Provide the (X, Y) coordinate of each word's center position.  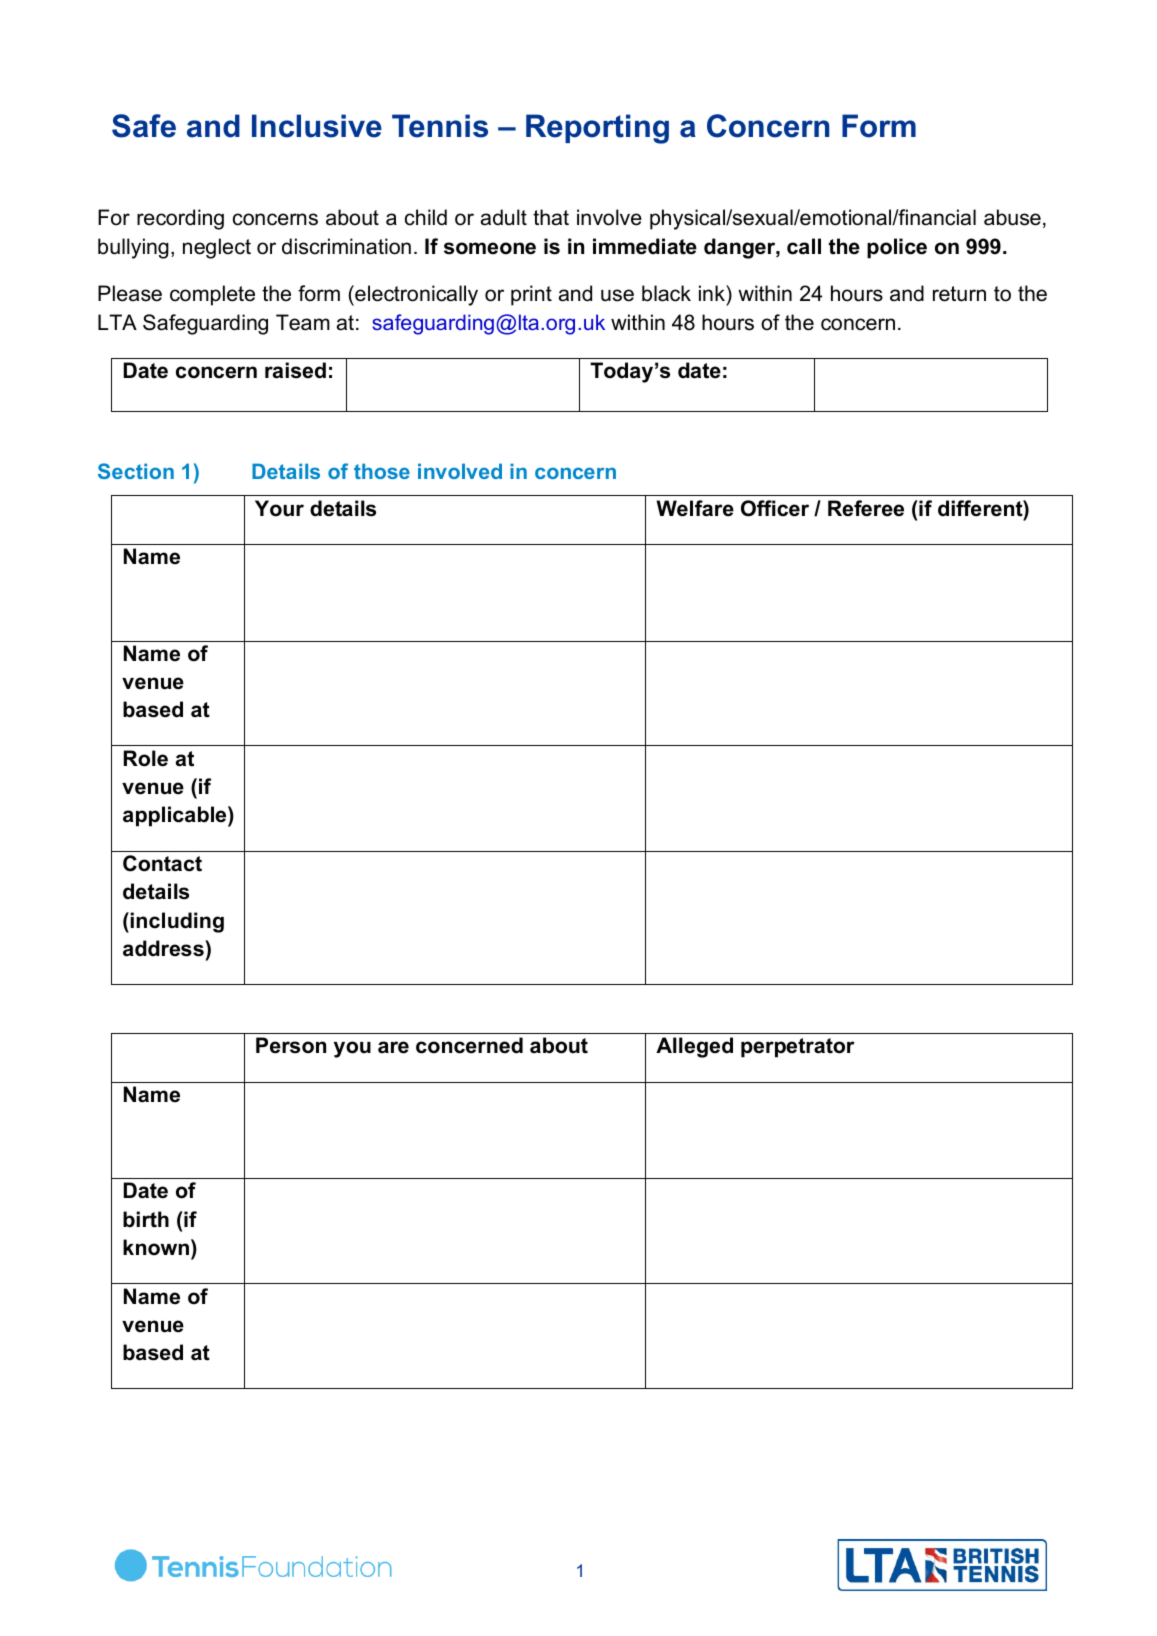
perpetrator (798, 1048)
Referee (866, 508)
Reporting (597, 129)
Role (146, 758)
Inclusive (317, 126)
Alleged (694, 1047)
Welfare (695, 508)
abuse (1012, 217)
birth (146, 1219)
